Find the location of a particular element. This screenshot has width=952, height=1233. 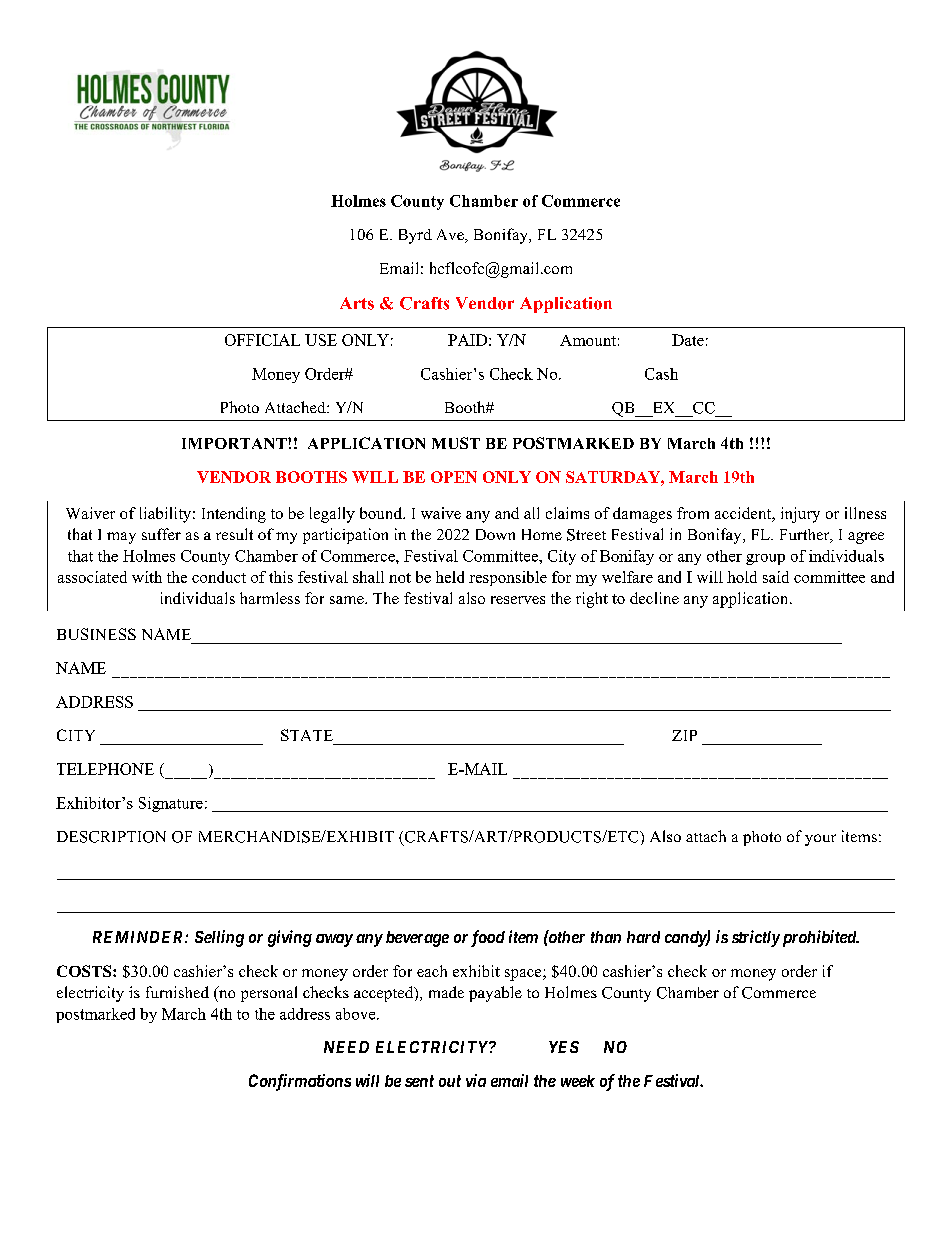

Date is located at coordinates (688, 340).
